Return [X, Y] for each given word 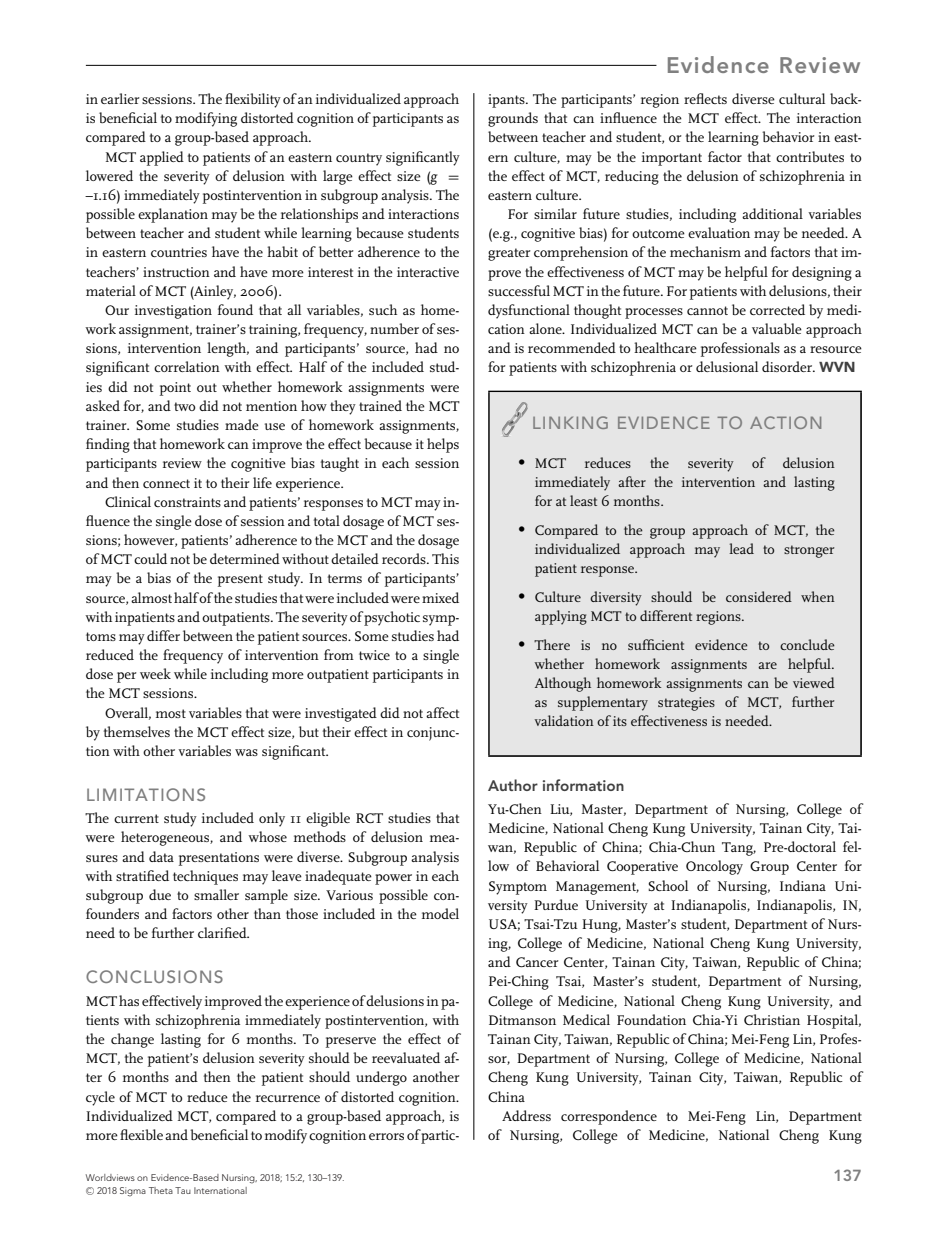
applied [162, 158]
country [359, 159]
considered [759, 596]
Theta [161, 1190]
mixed [440, 597]
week [155, 673]
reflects [705, 98]
